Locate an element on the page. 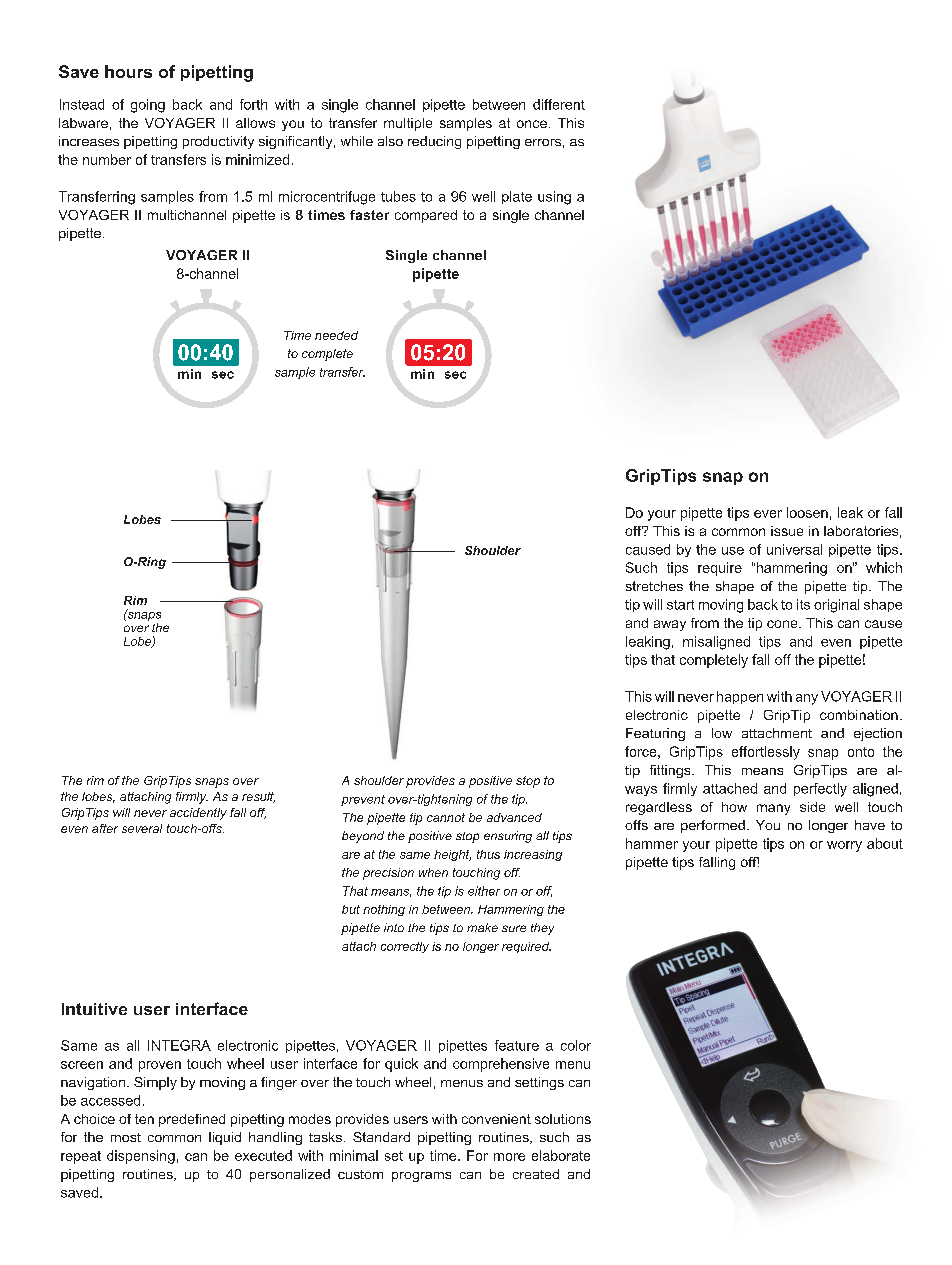 The width and height of the image is (952, 1265). elaborate is located at coordinates (561, 1155).
